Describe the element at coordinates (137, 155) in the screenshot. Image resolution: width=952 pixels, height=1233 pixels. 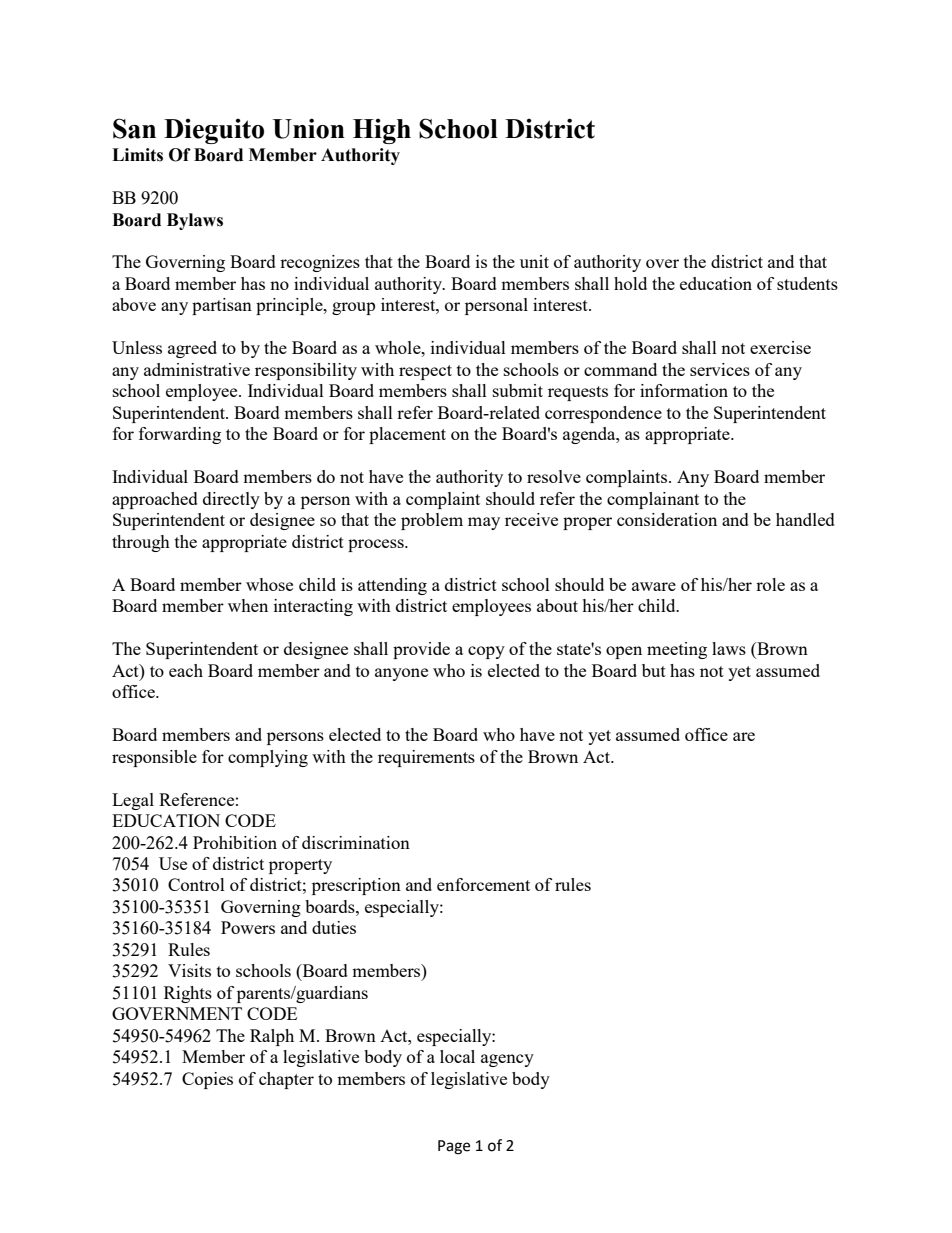
I see `Limits` at that location.
